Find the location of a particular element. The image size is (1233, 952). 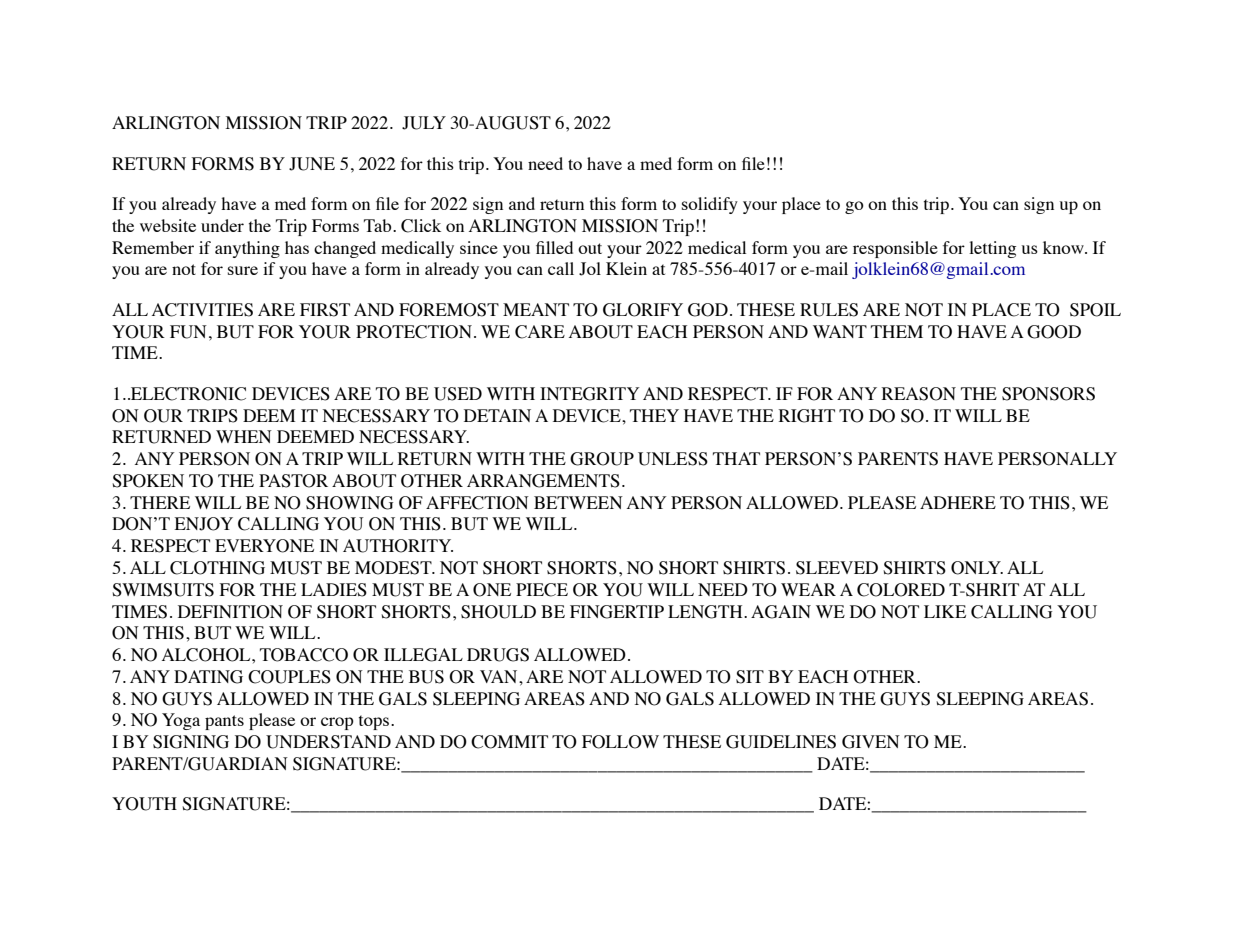

FINGERTIP is located at coordinates (617, 612).
